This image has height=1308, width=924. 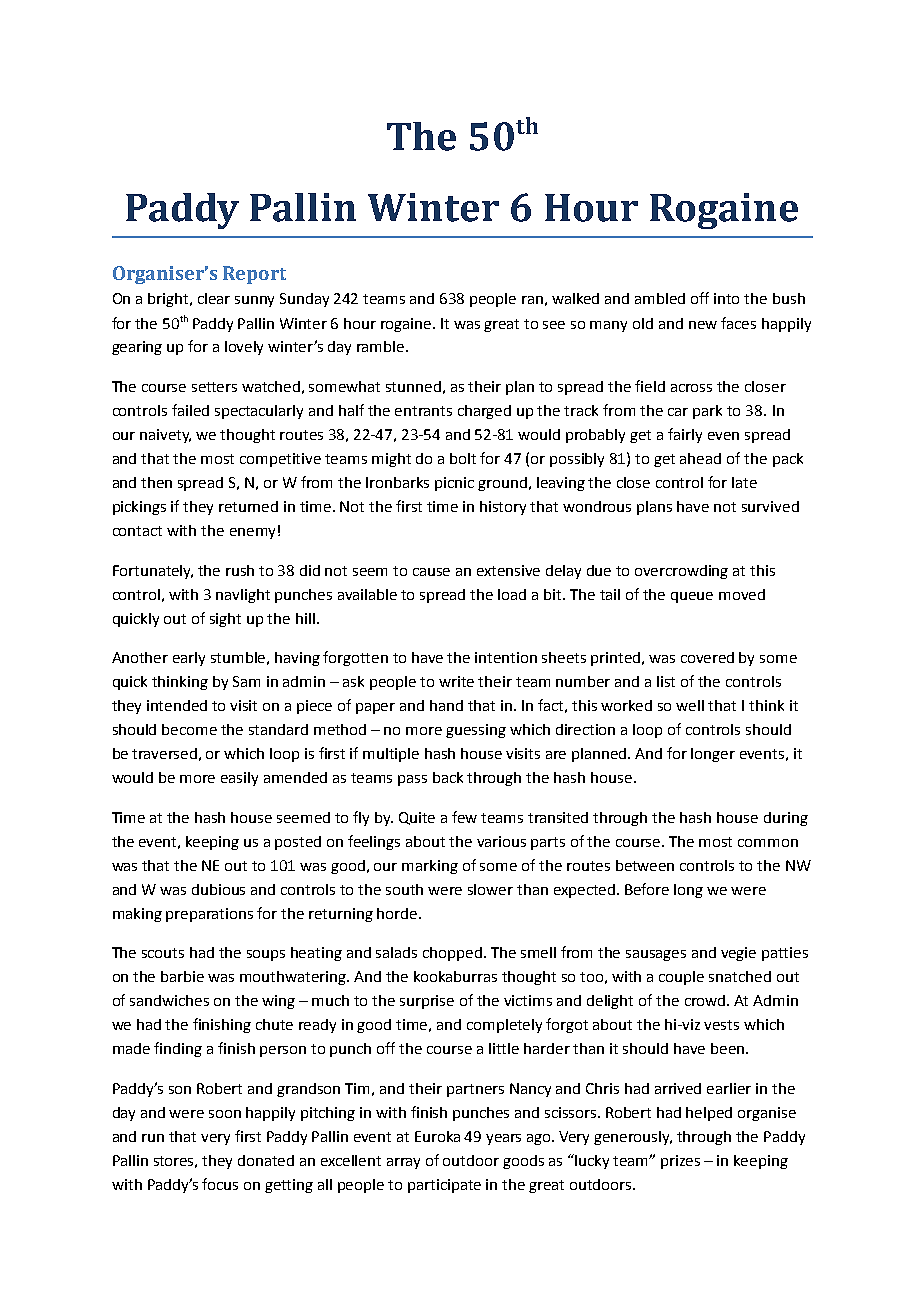 I want to click on into, so click(x=726, y=298).
